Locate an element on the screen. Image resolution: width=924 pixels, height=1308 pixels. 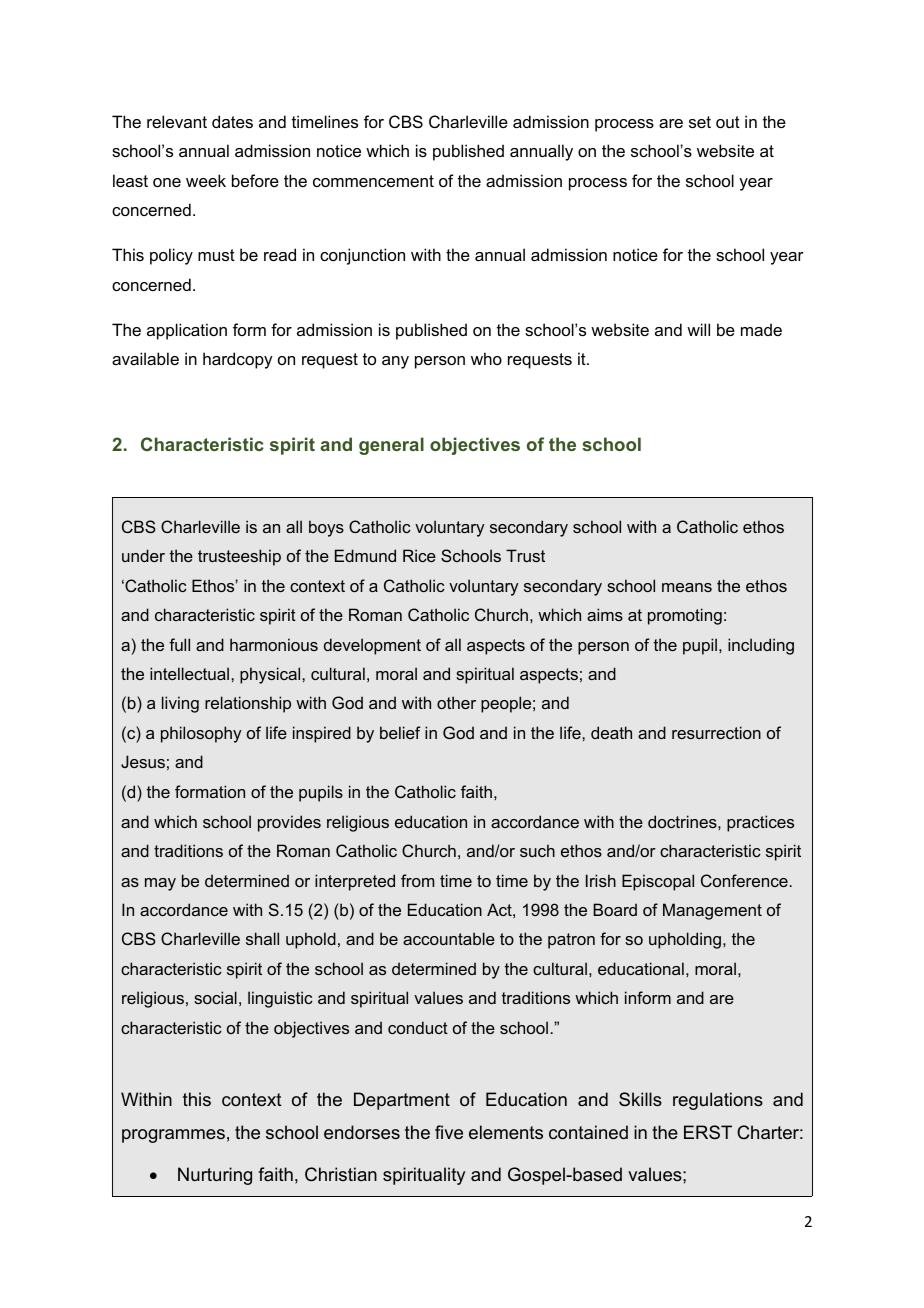
programmes is located at coordinates (173, 1136).
